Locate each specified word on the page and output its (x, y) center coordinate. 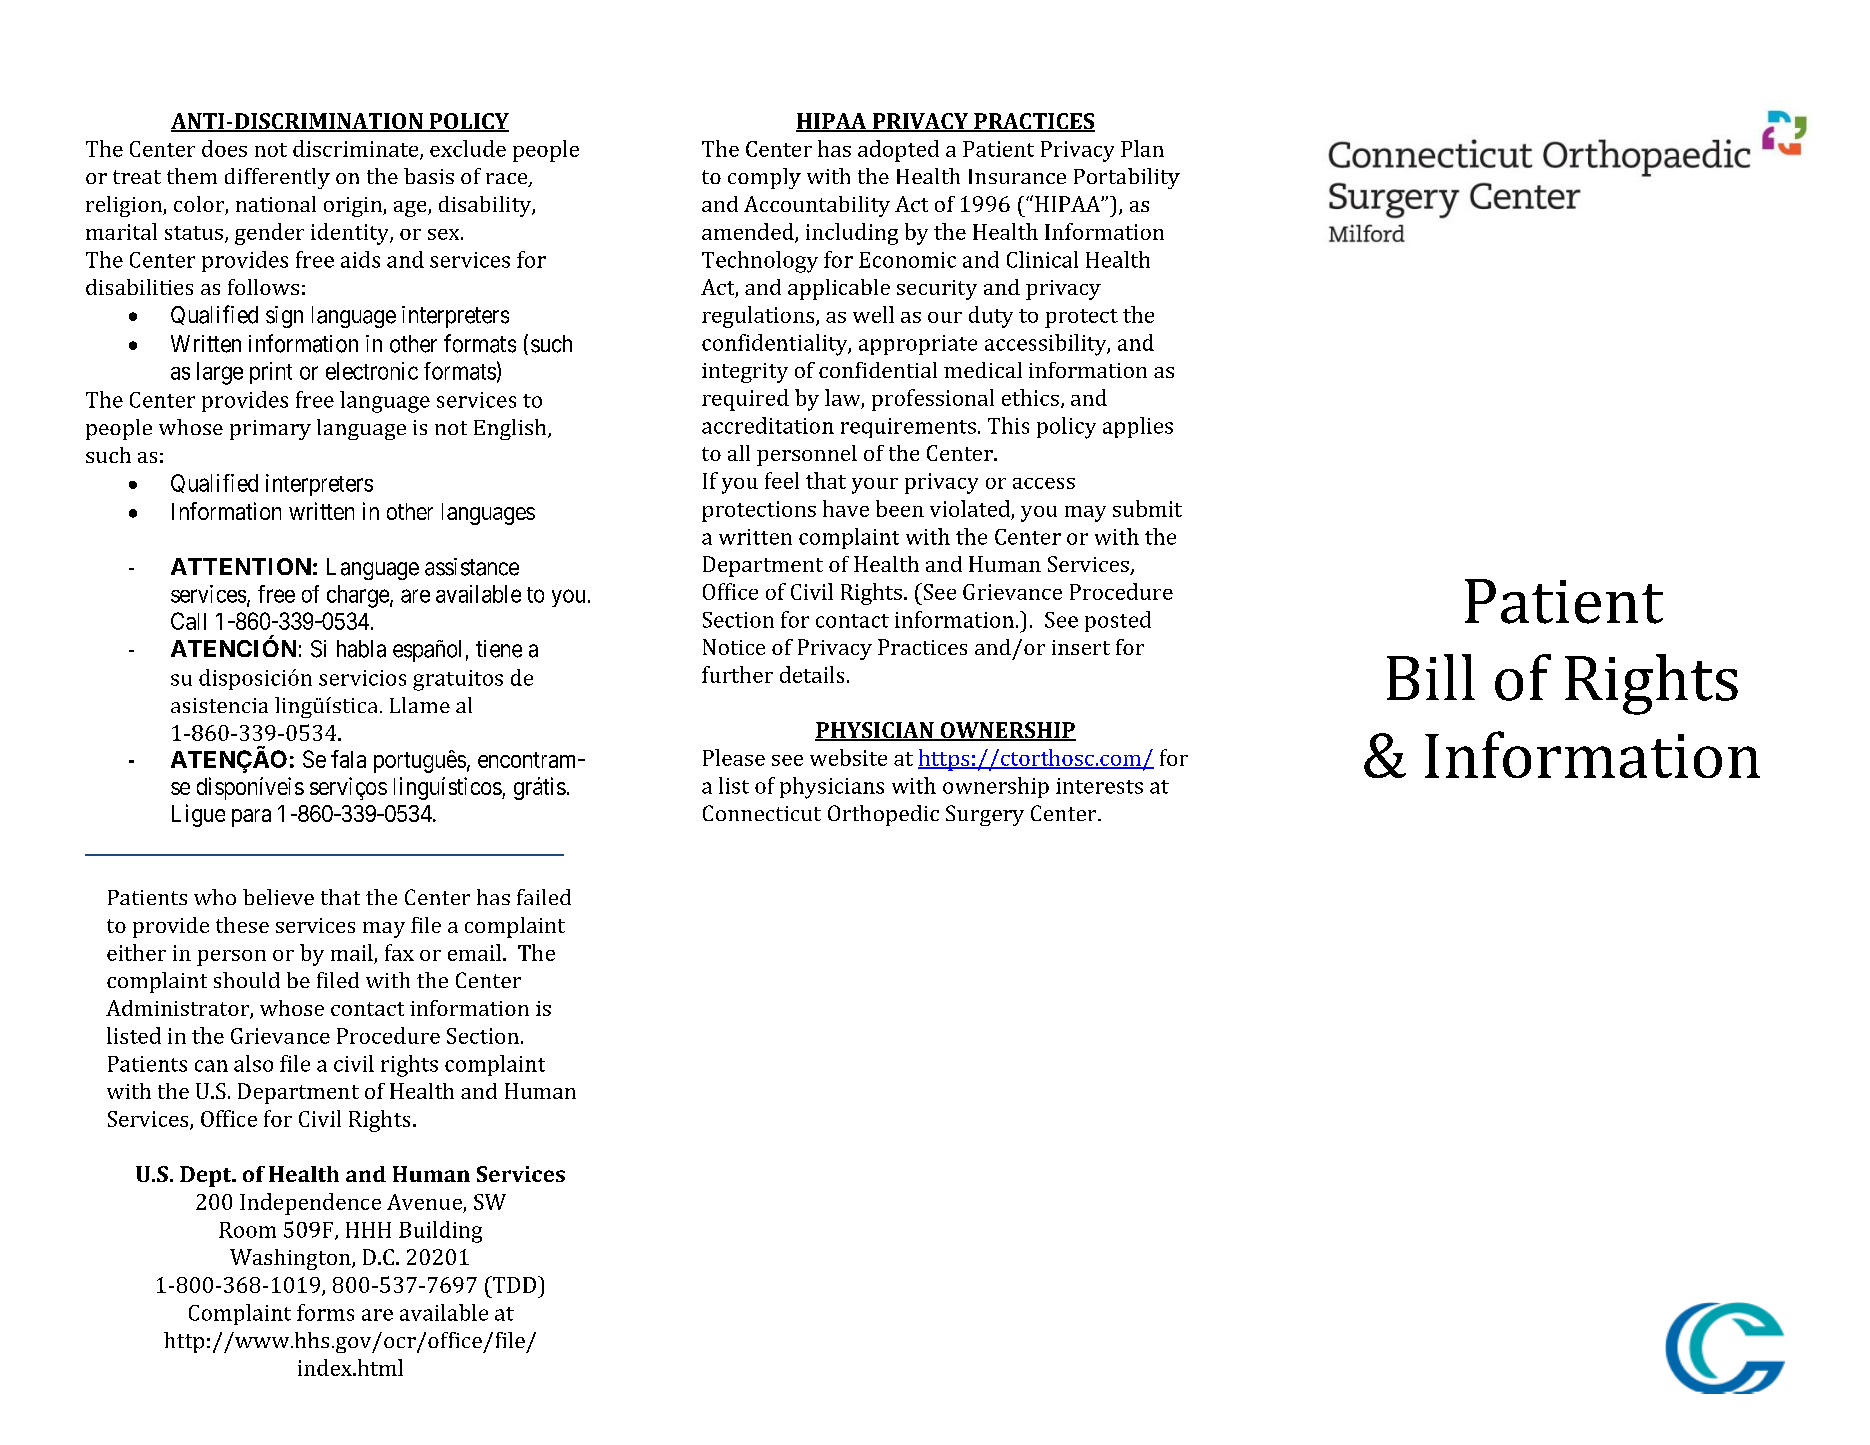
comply (764, 178)
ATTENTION (241, 566)
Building (440, 1232)
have (846, 508)
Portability (1127, 178)
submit (1147, 508)
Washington (291, 1259)
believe (278, 897)
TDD (513, 1284)
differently (277, 178)
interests (1099, 786)
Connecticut (762, 813)
